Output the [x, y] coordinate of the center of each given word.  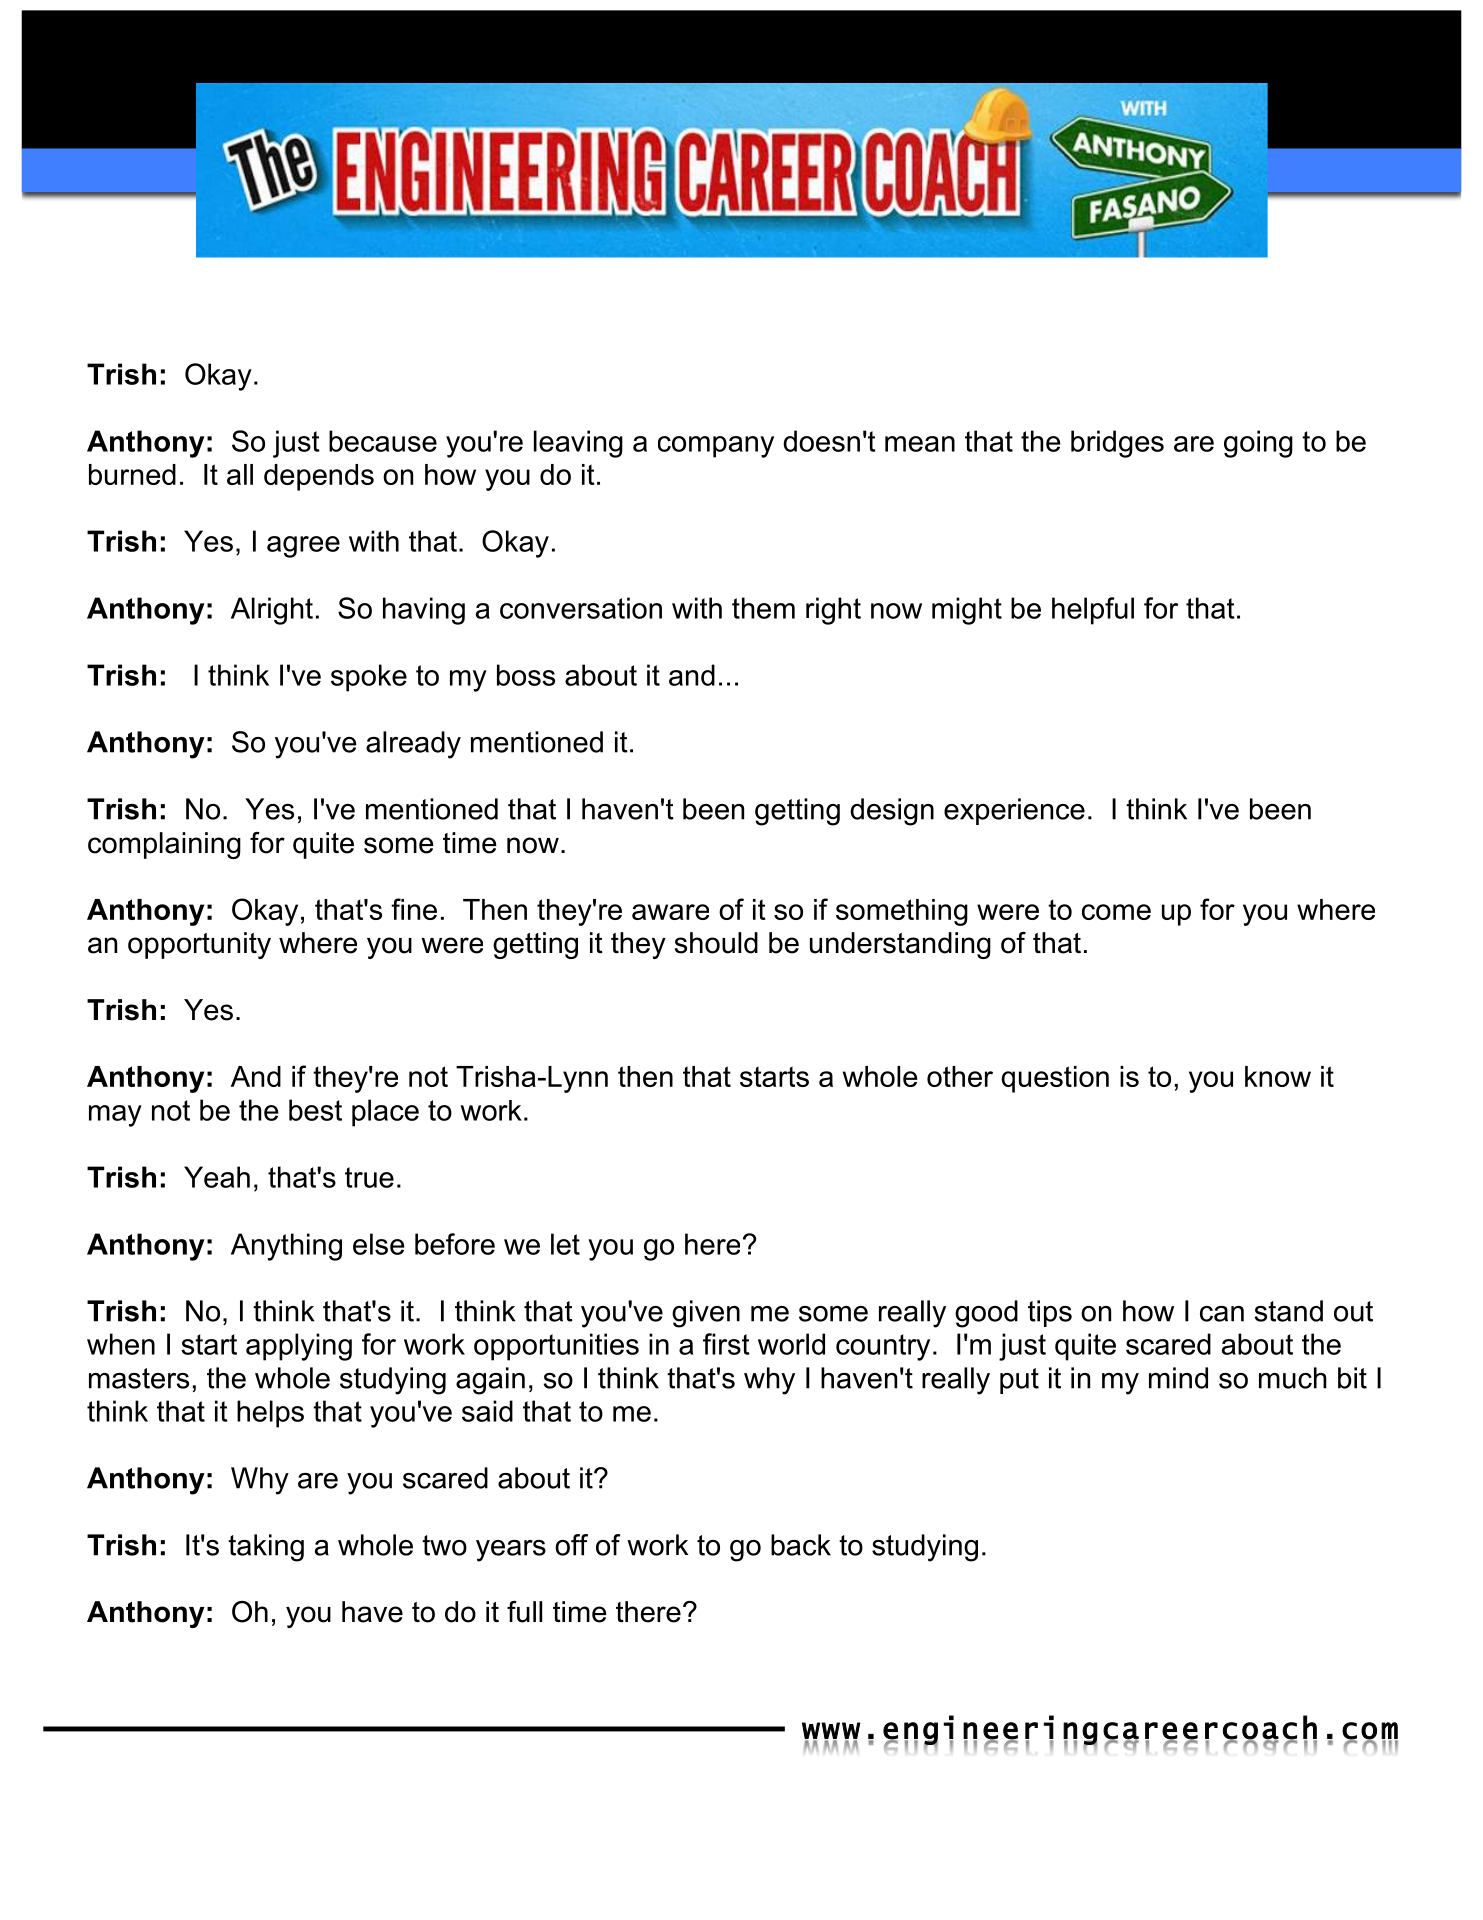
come [1116, 912]
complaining [164, 845]
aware [670, 912]
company [716, 447]
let [565, 1244]
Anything [286, 1247]
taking [266, 1548]
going [1258, 444]
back [801, 1545]
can [1222, 1314]
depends [319, 477]
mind [1178, 1378]
